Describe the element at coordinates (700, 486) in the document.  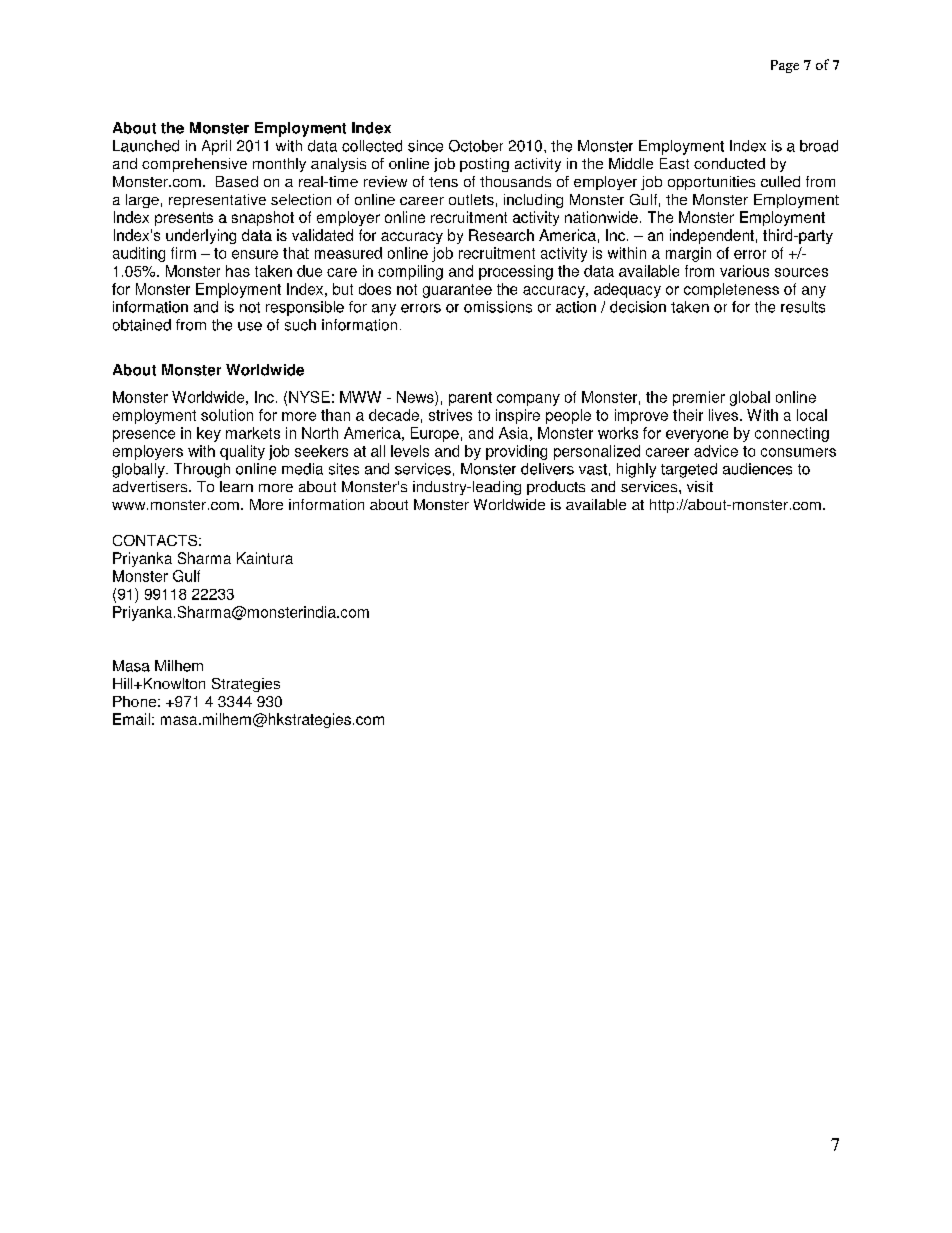
I see `visit` at that location.
